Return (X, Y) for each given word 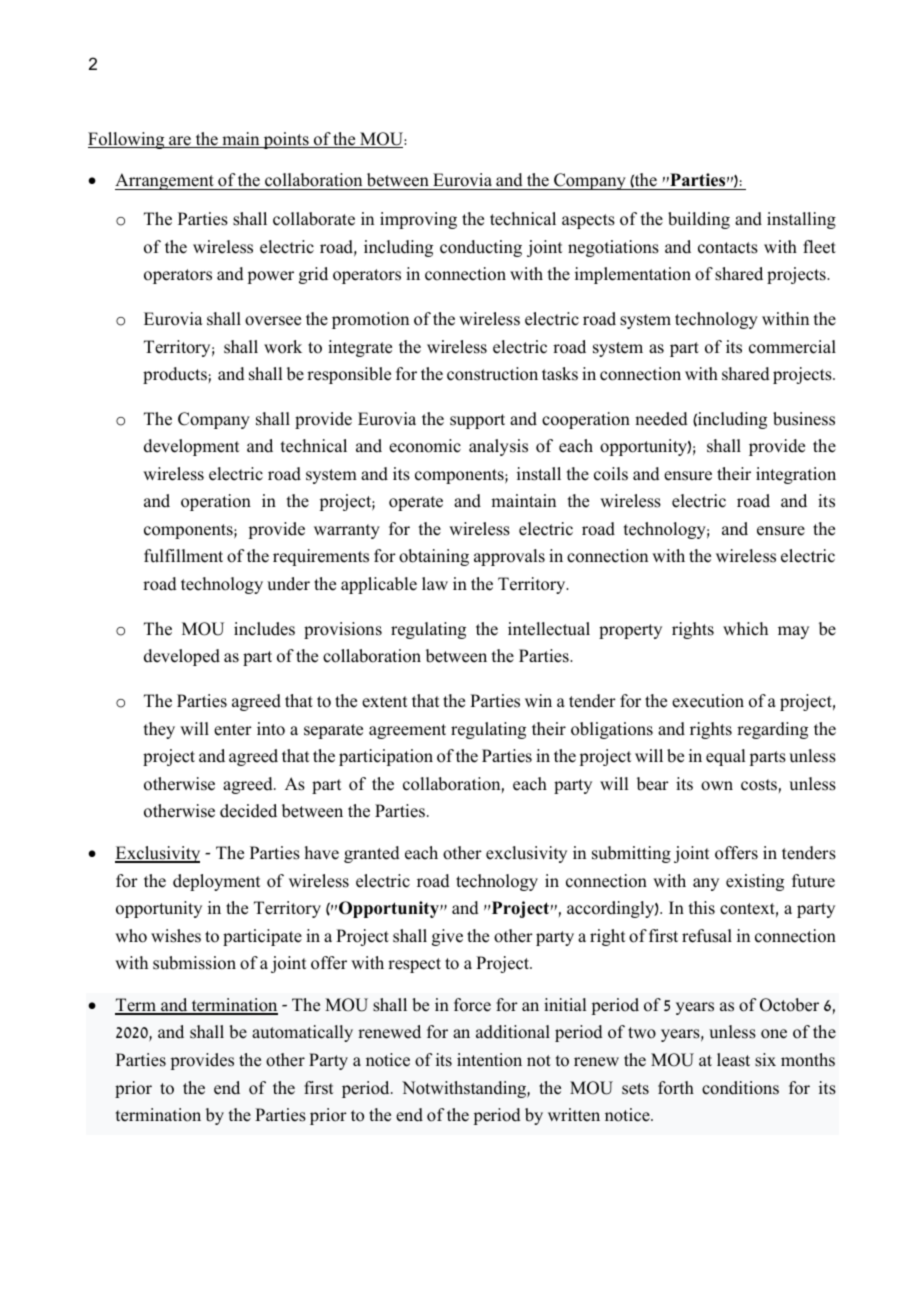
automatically (302, 1033)
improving (418, 220)
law (435, 583)
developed (182, 657)
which (745, 629)
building (699, 220)
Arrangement (165, 181)
